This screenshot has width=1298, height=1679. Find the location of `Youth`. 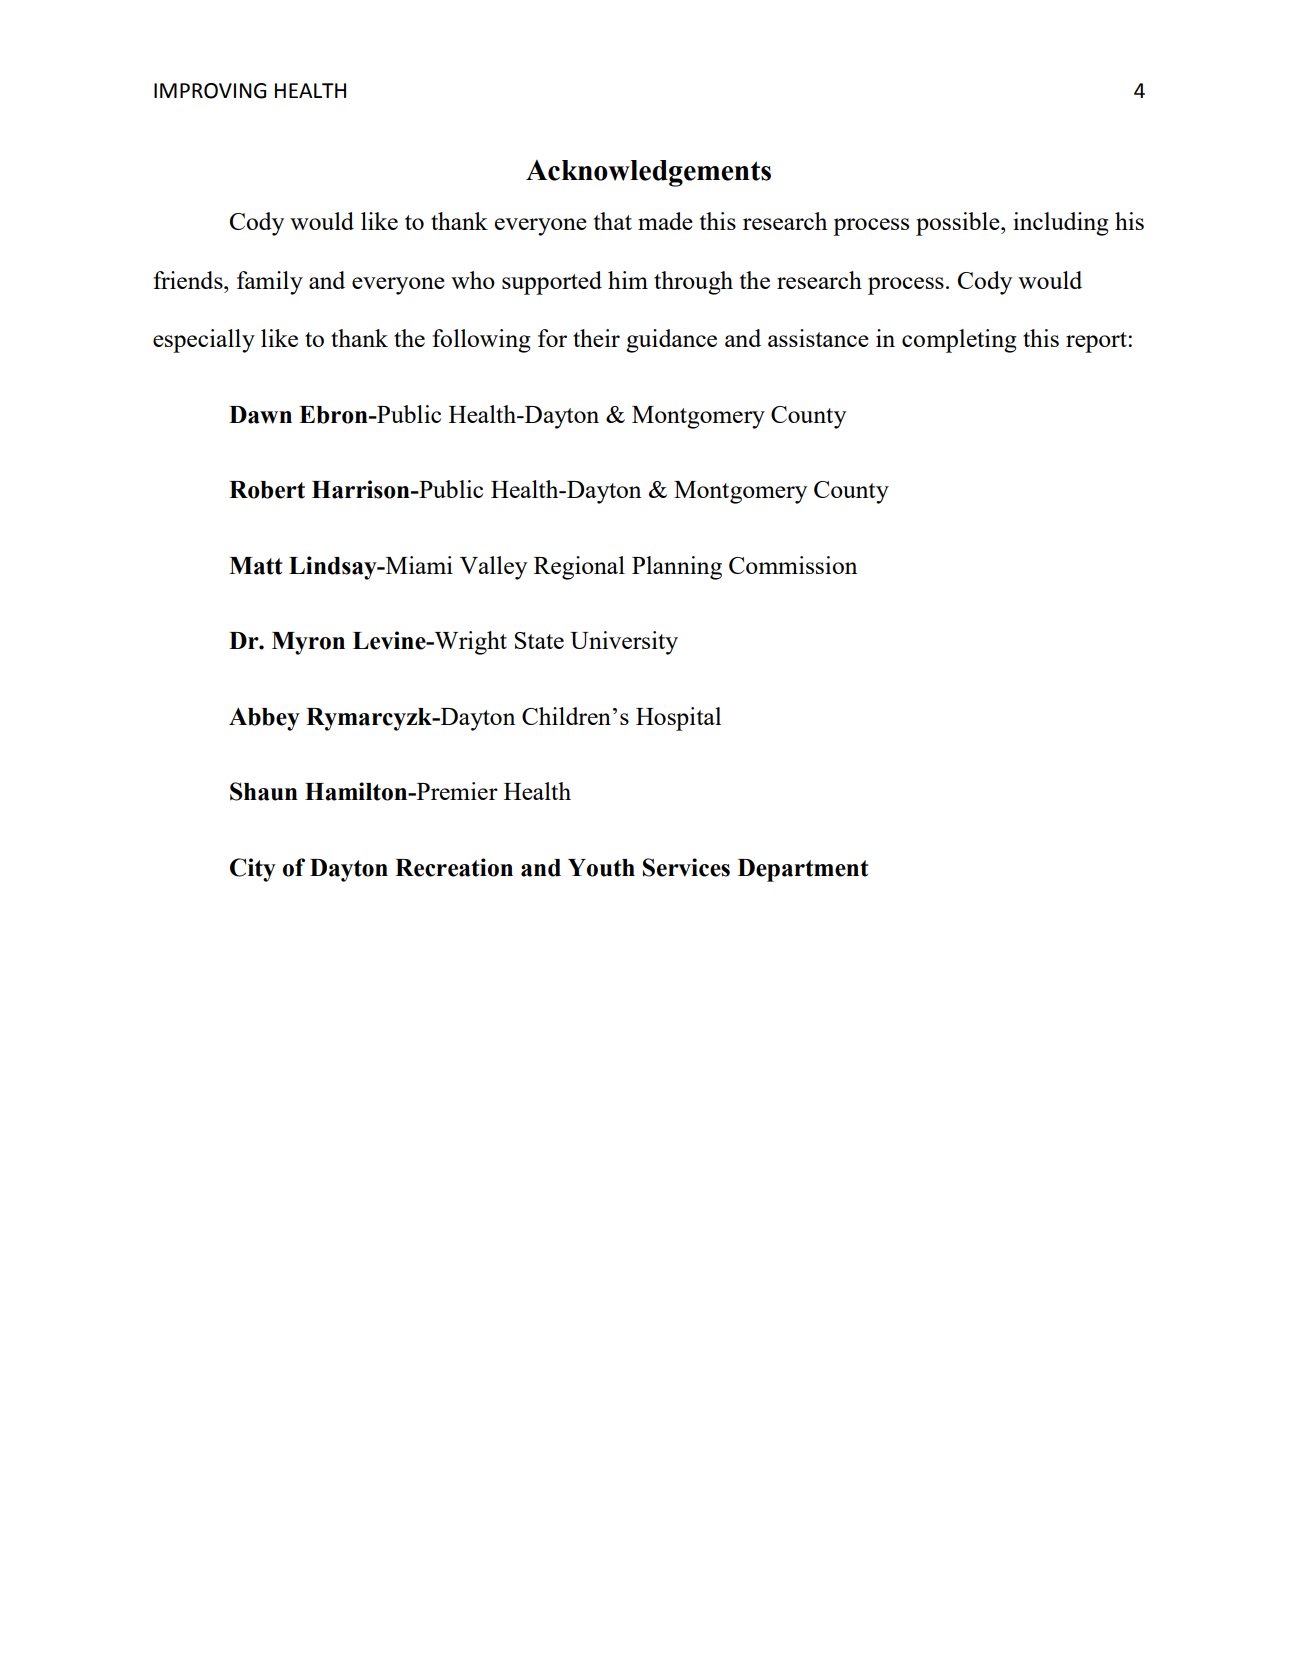

Youth is located at coordinates (601, 868).
